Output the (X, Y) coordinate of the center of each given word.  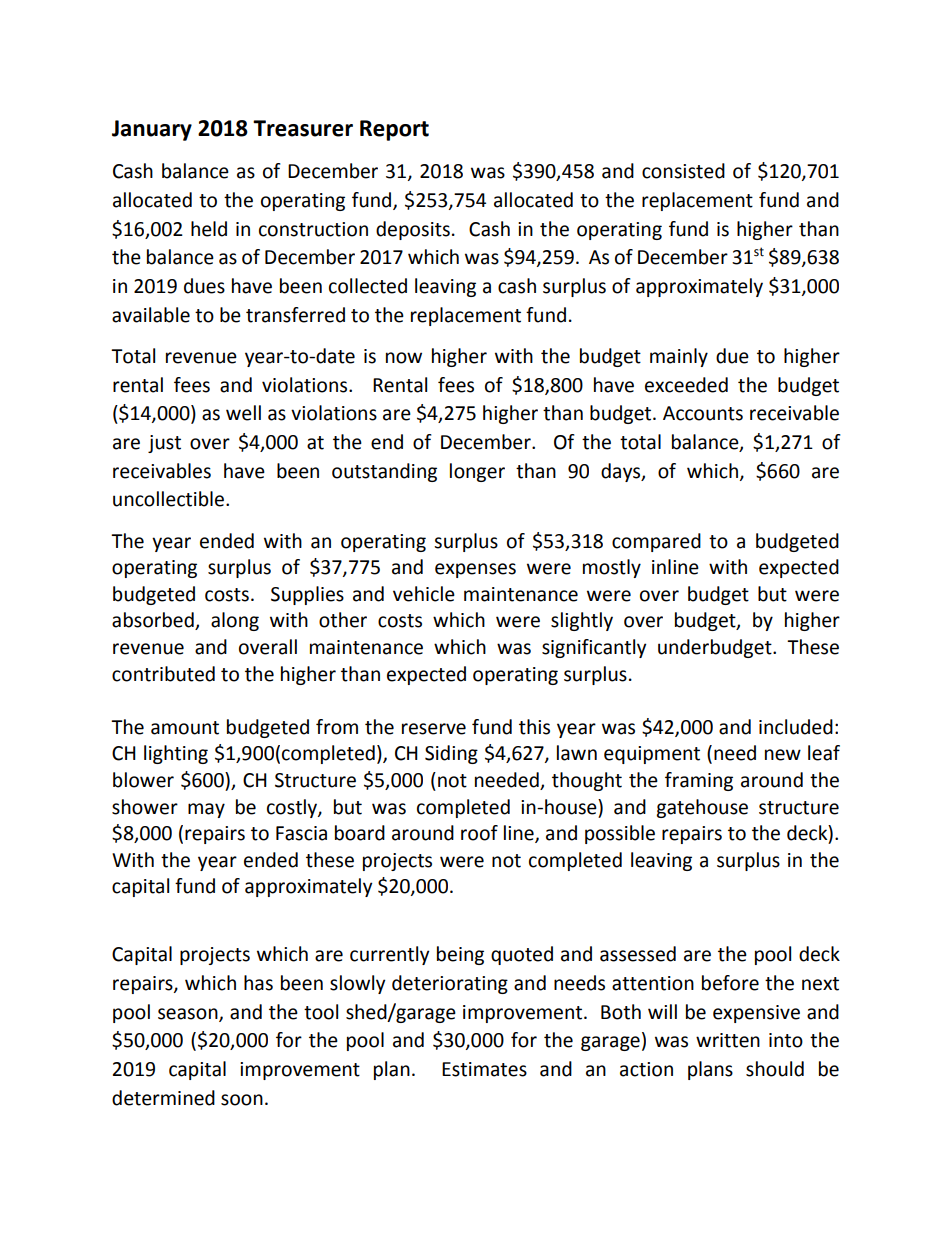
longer (477, 472)
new (783, 755)
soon (242, 1100)
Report (394, 130)
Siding (451, 754)
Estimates (484, 1069)
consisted (683, 171)
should (775, 1069)
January (152, 130)
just (164, 444)
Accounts (703, 413)
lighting (176, 754)
